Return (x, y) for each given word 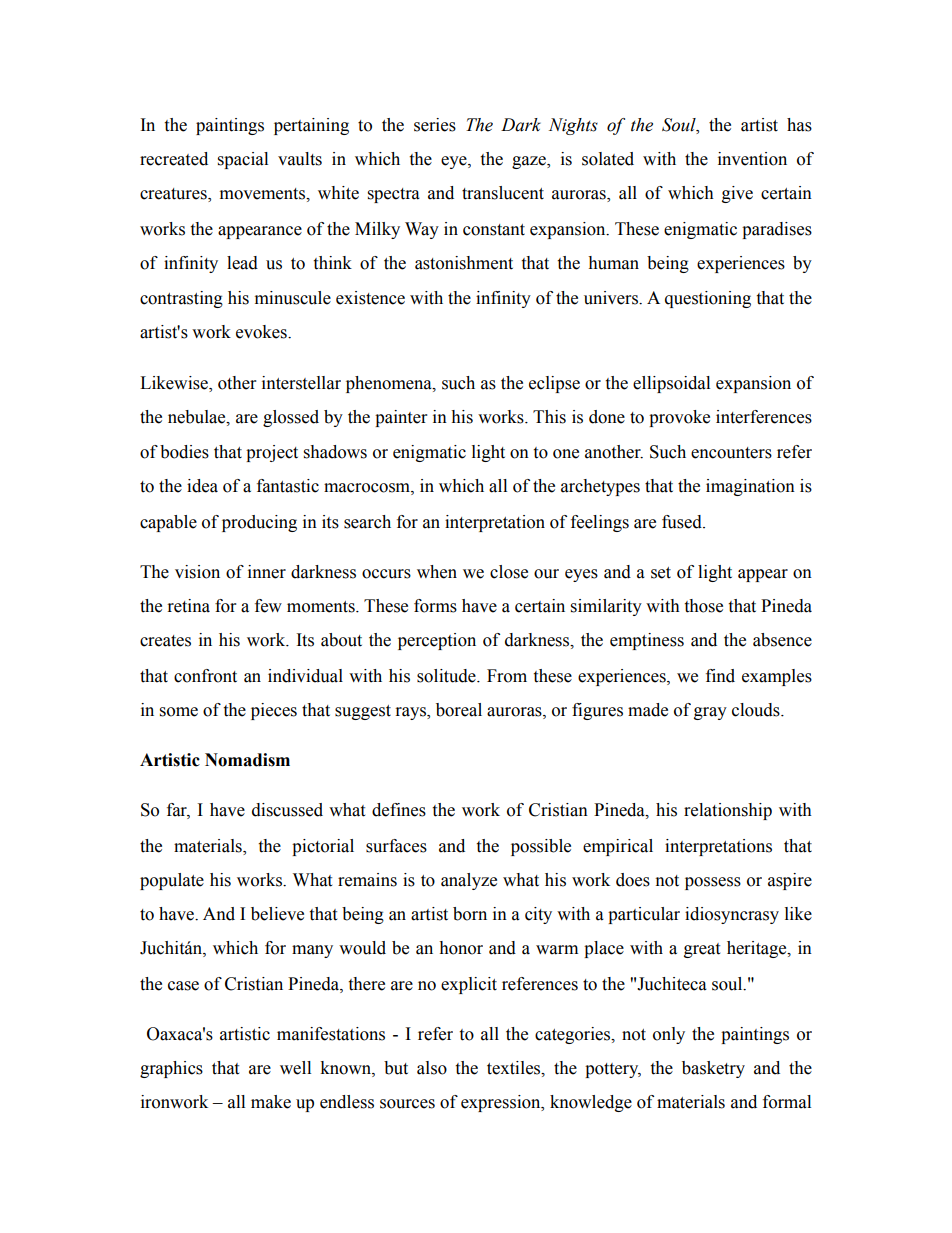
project (272, 453)
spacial (243, 160)
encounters (731, 453)
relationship (728, 811)
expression (502, 1103)
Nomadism (247, 760)
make (271, 1102)
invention (752, 159)
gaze (530, 162)
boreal (459, 710)
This (549, 417)
